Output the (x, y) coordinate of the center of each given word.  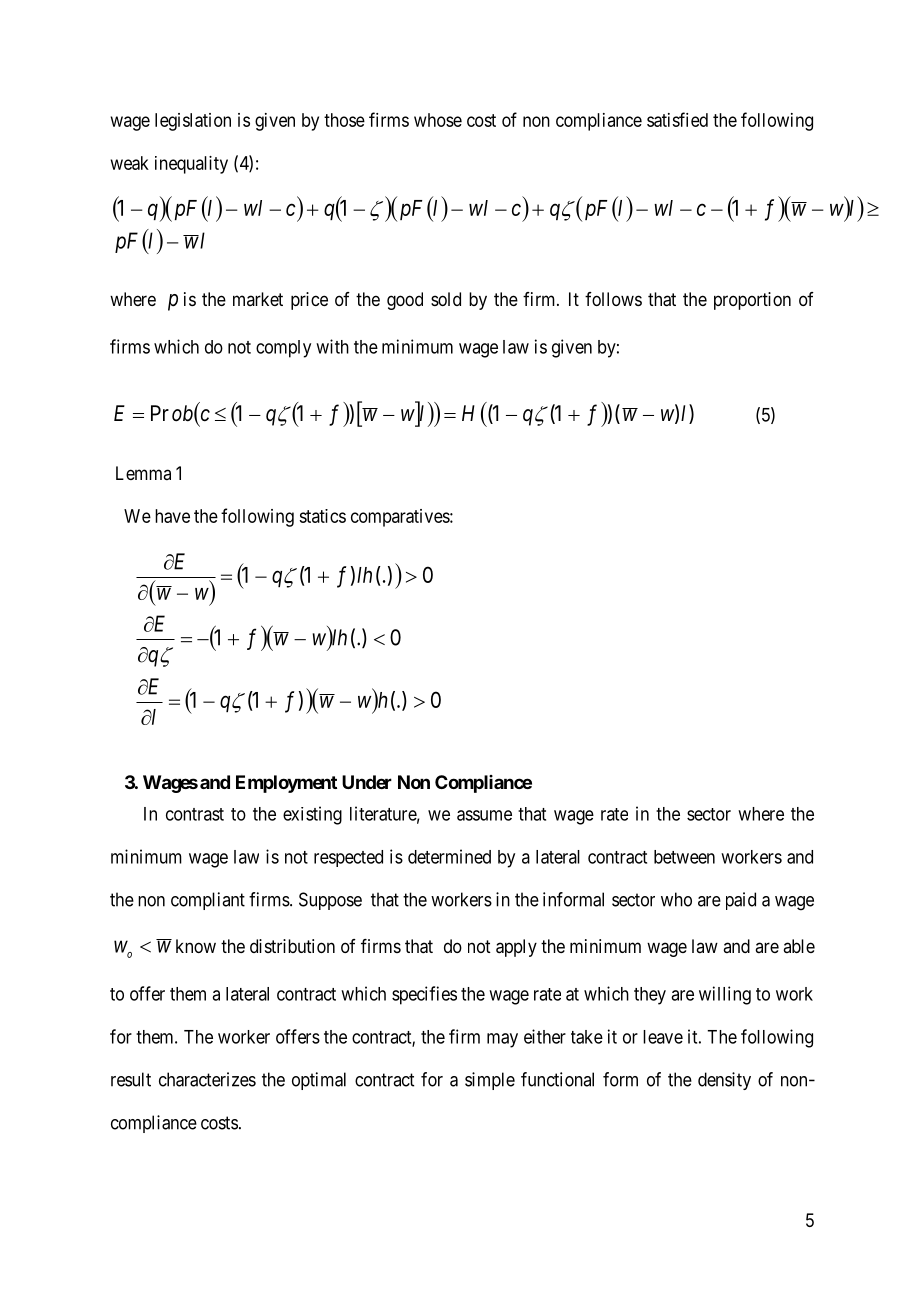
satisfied (677, 119)
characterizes (207, 1079)
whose (438, 120)
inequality (191, 165)
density (724, 1081)
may (502, 1040)
